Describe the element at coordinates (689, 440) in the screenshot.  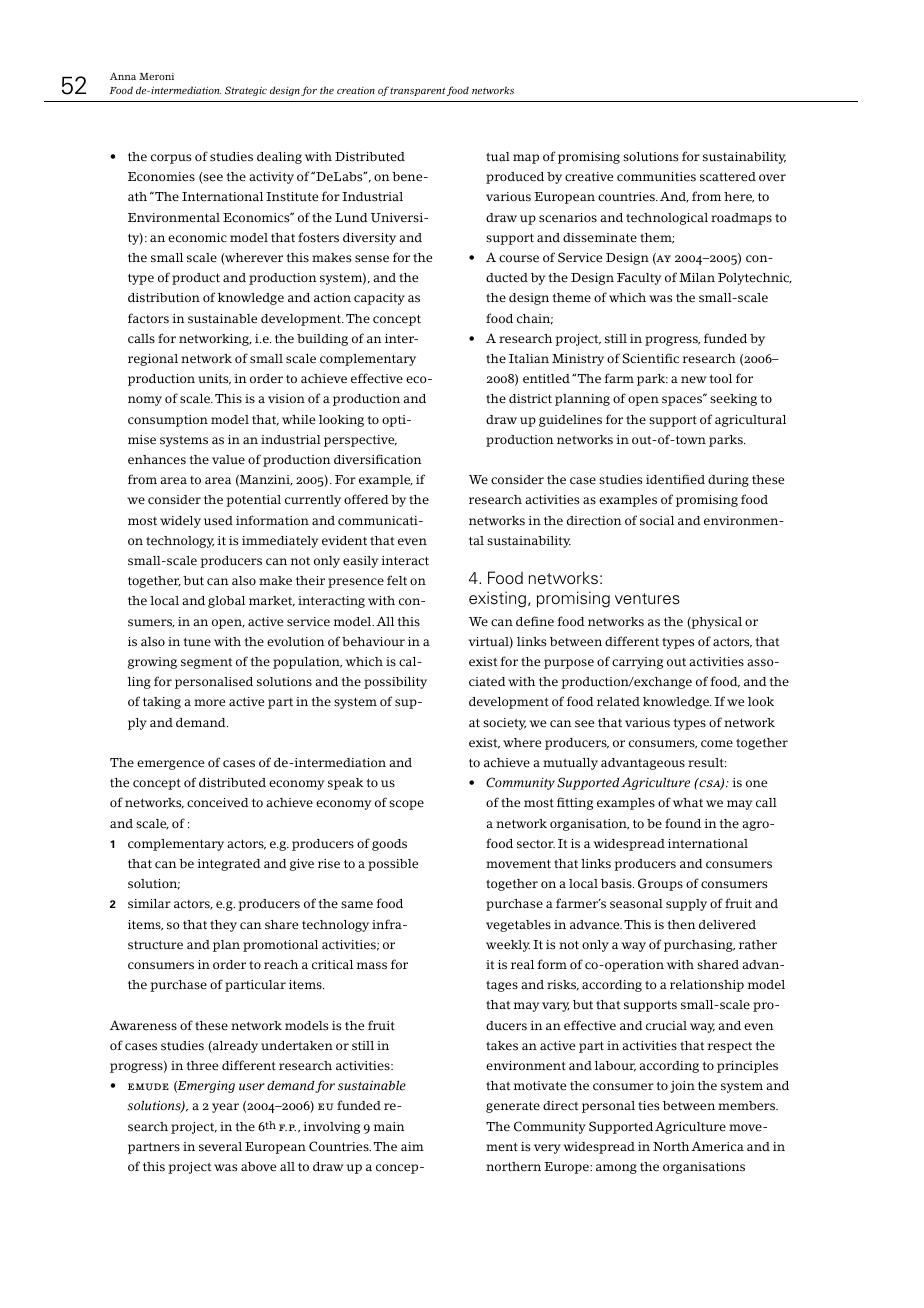
I see `TOWN` at that location.
